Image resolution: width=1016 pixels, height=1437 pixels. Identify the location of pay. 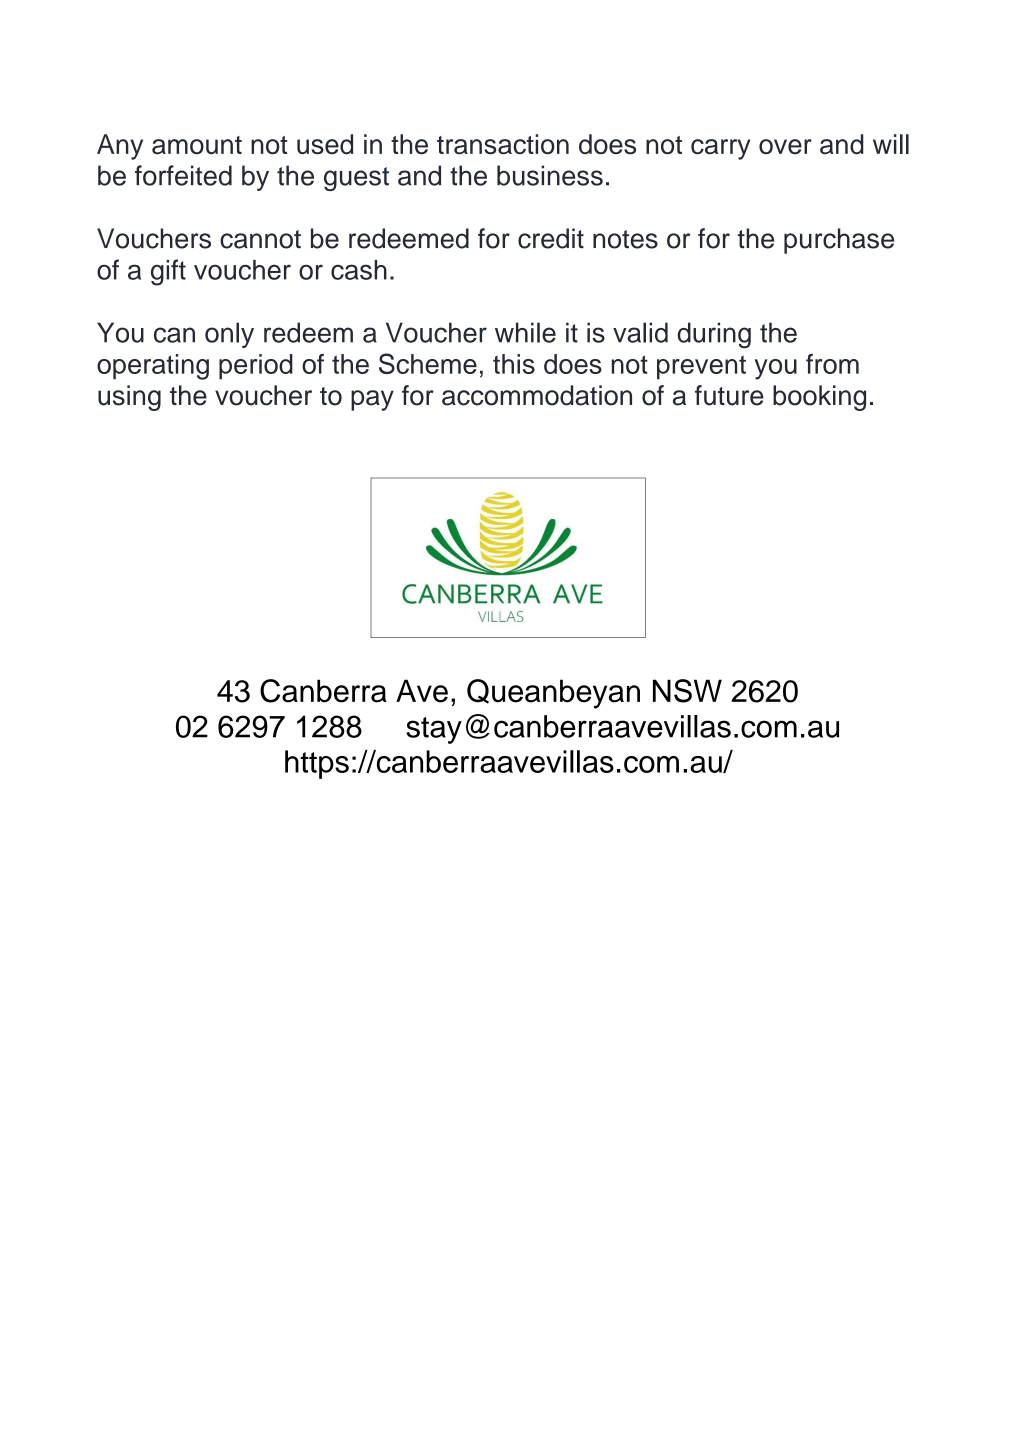
(372, 400).
